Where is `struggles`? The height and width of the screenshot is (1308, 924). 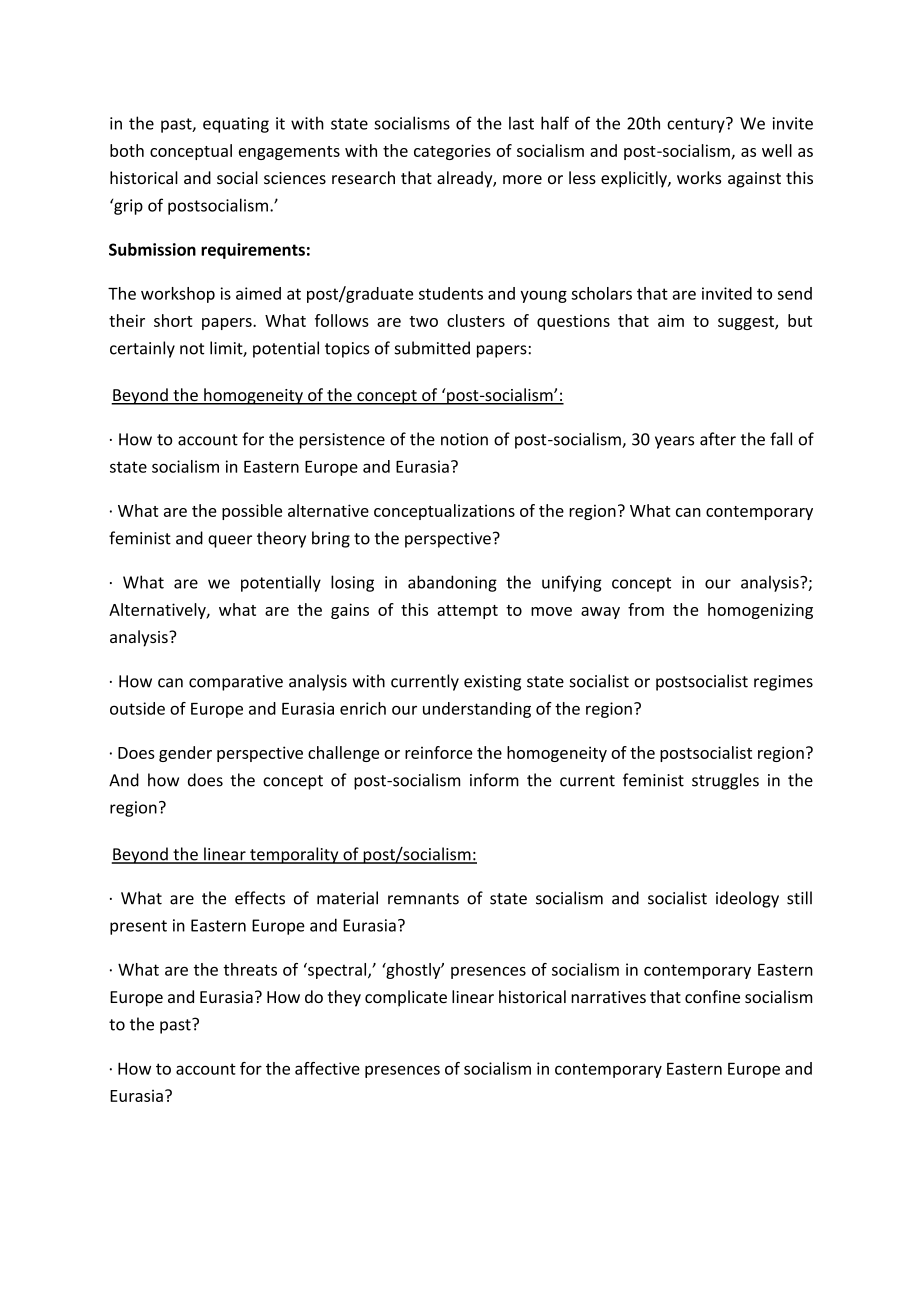 struggles is located at coordinates (725, 781).
